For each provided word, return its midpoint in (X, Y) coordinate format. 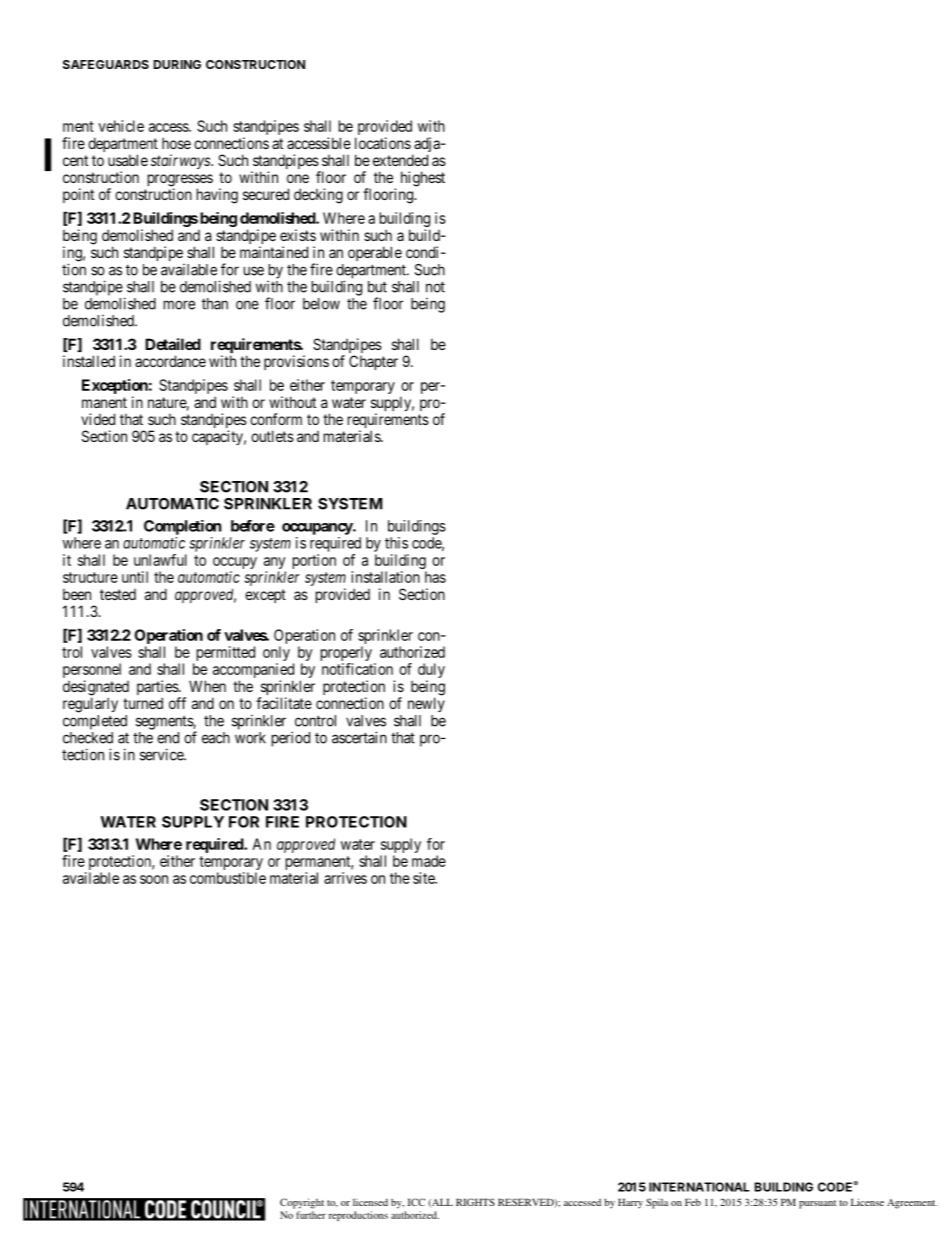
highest (423, 179)
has (435, 577)
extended (400, 160)
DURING (177, 64)
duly (431, 672)
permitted (224, 655)
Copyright (302, 1203)
